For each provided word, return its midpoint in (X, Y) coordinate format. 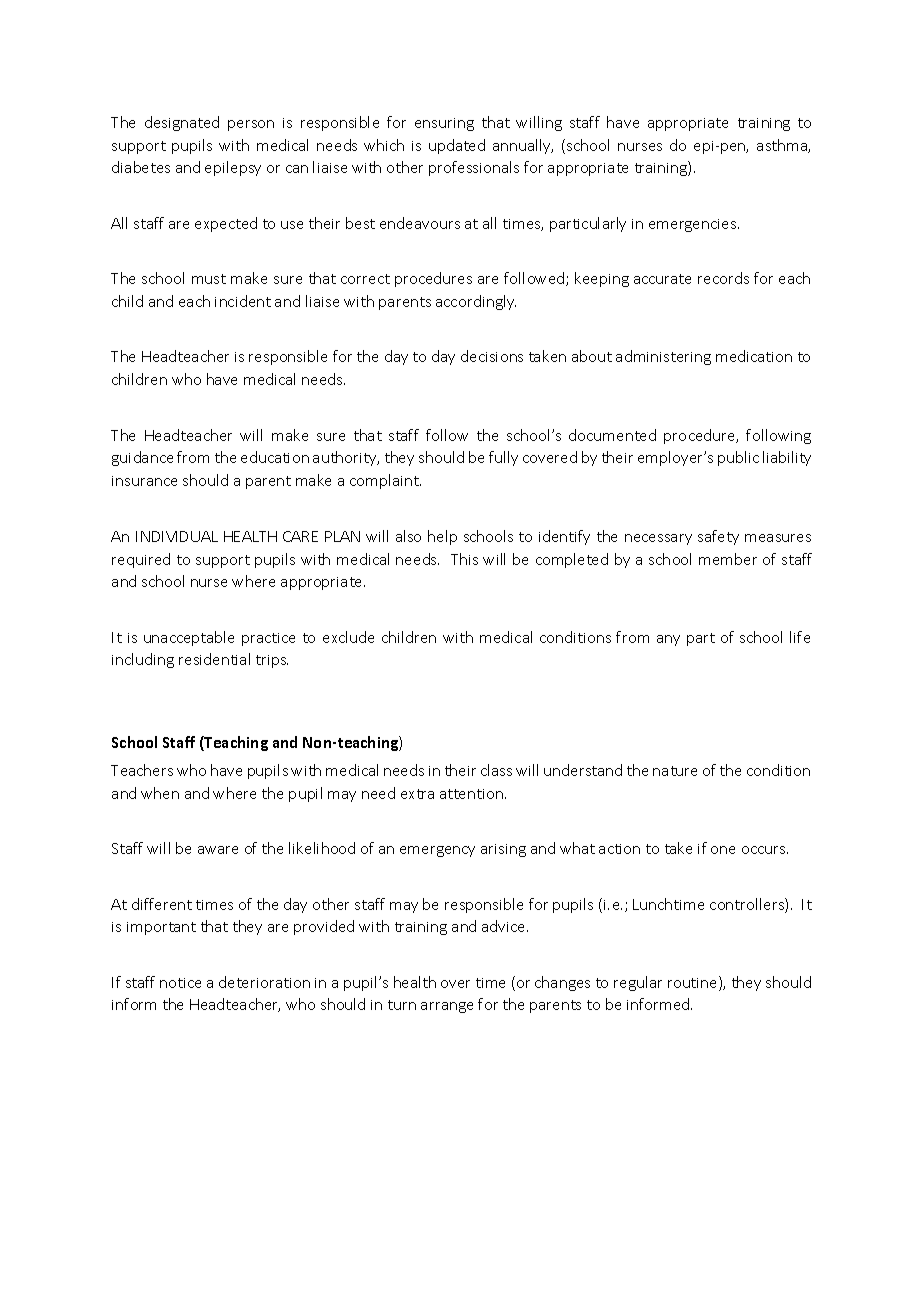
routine (694, 983)
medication (754, 356)
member (728, 559)
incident (243, 301)
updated (457, 146)
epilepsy (233, 168)
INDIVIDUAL (177, 536)
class (496, 770)
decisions (492, 356)
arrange (447, 1007)
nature (675, 771)
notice (180, 983)
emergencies (694, 225)
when (160, 793)
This (464, 559)
